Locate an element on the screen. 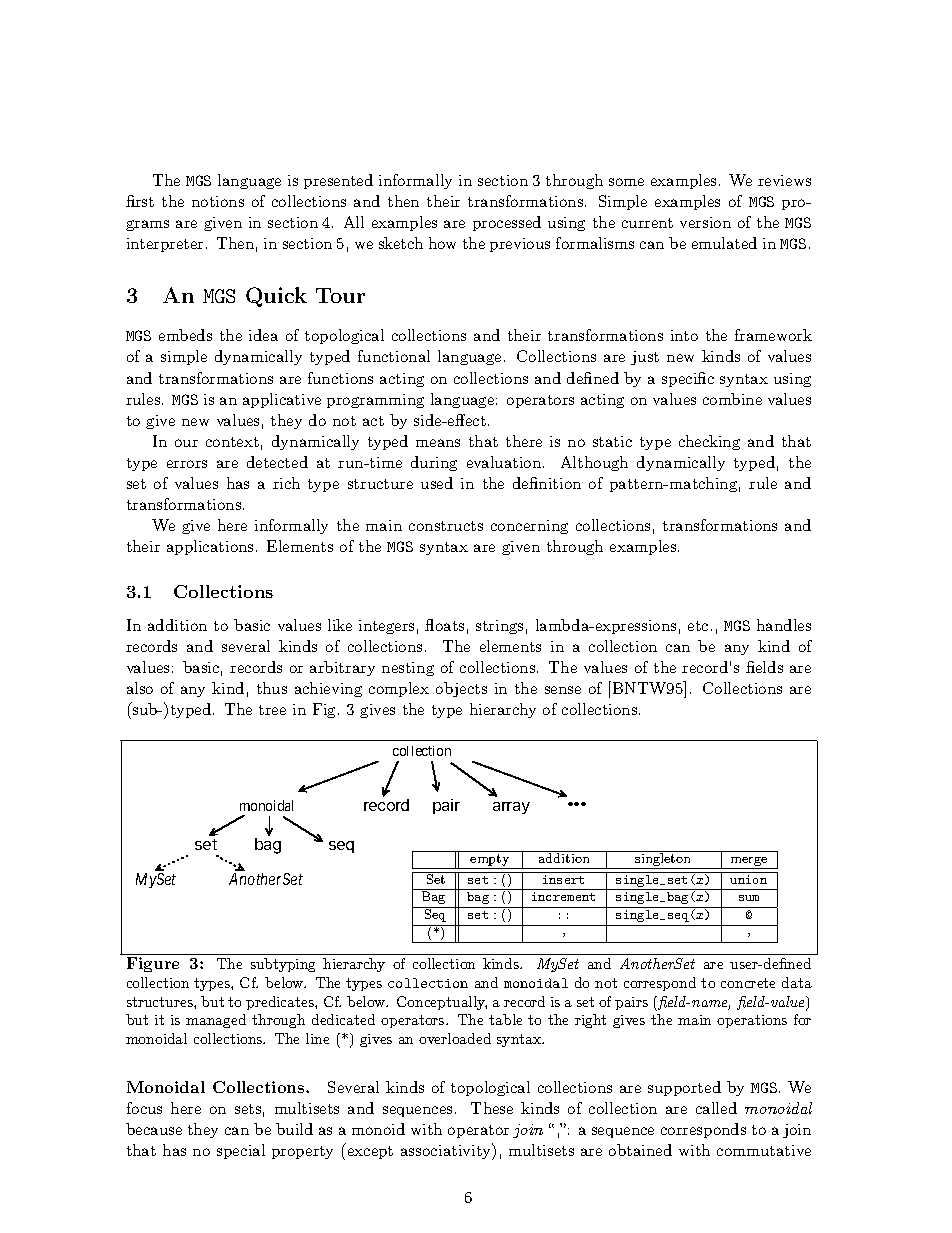 This screenshot has height=1233, width=952. version is located at coordinates (705, 222).
